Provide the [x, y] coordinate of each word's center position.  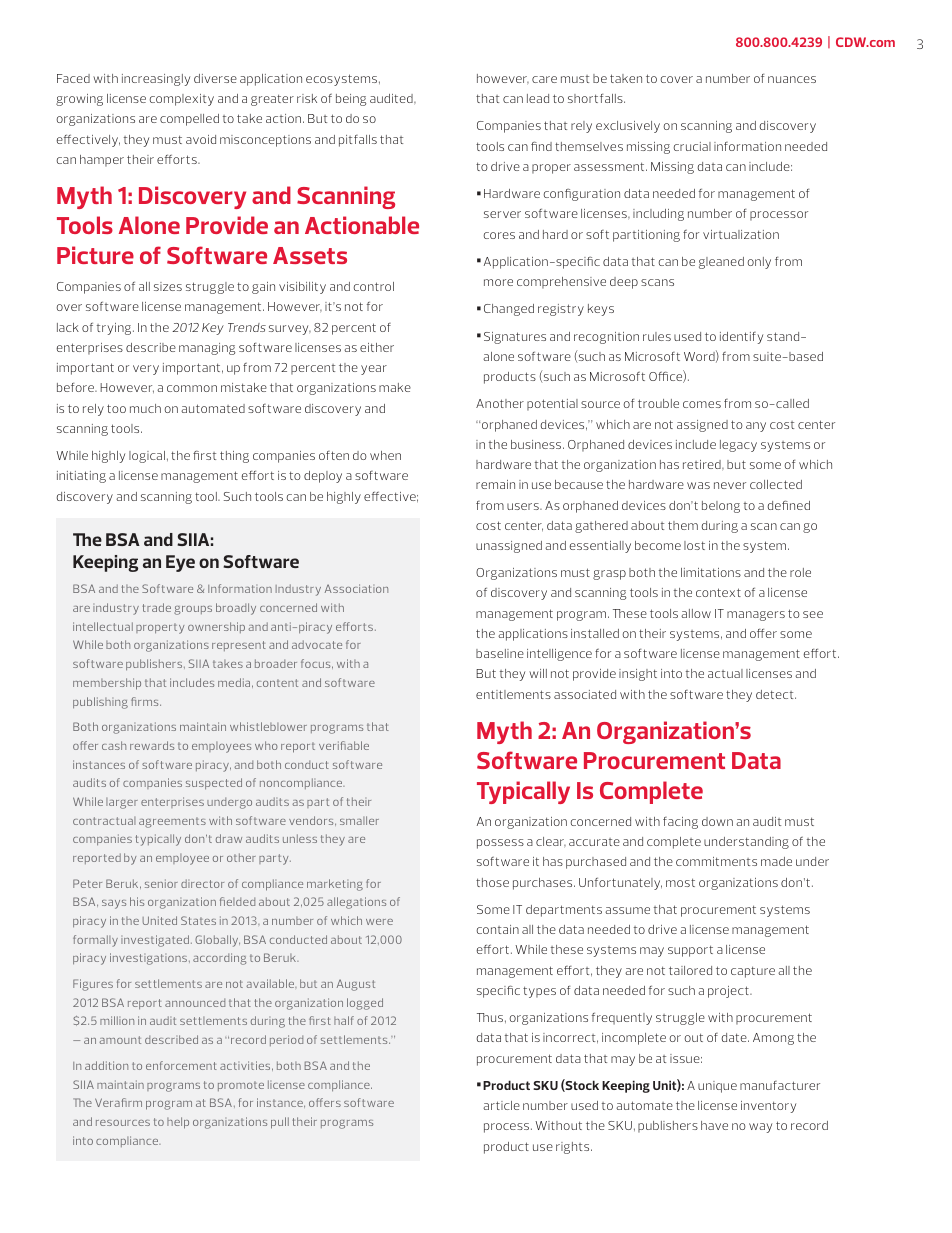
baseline [500, 653]
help [178, 1123]
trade [156, 607]
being [351, 100]
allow [696, 613]
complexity [182, 100]
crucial [692, 146]
